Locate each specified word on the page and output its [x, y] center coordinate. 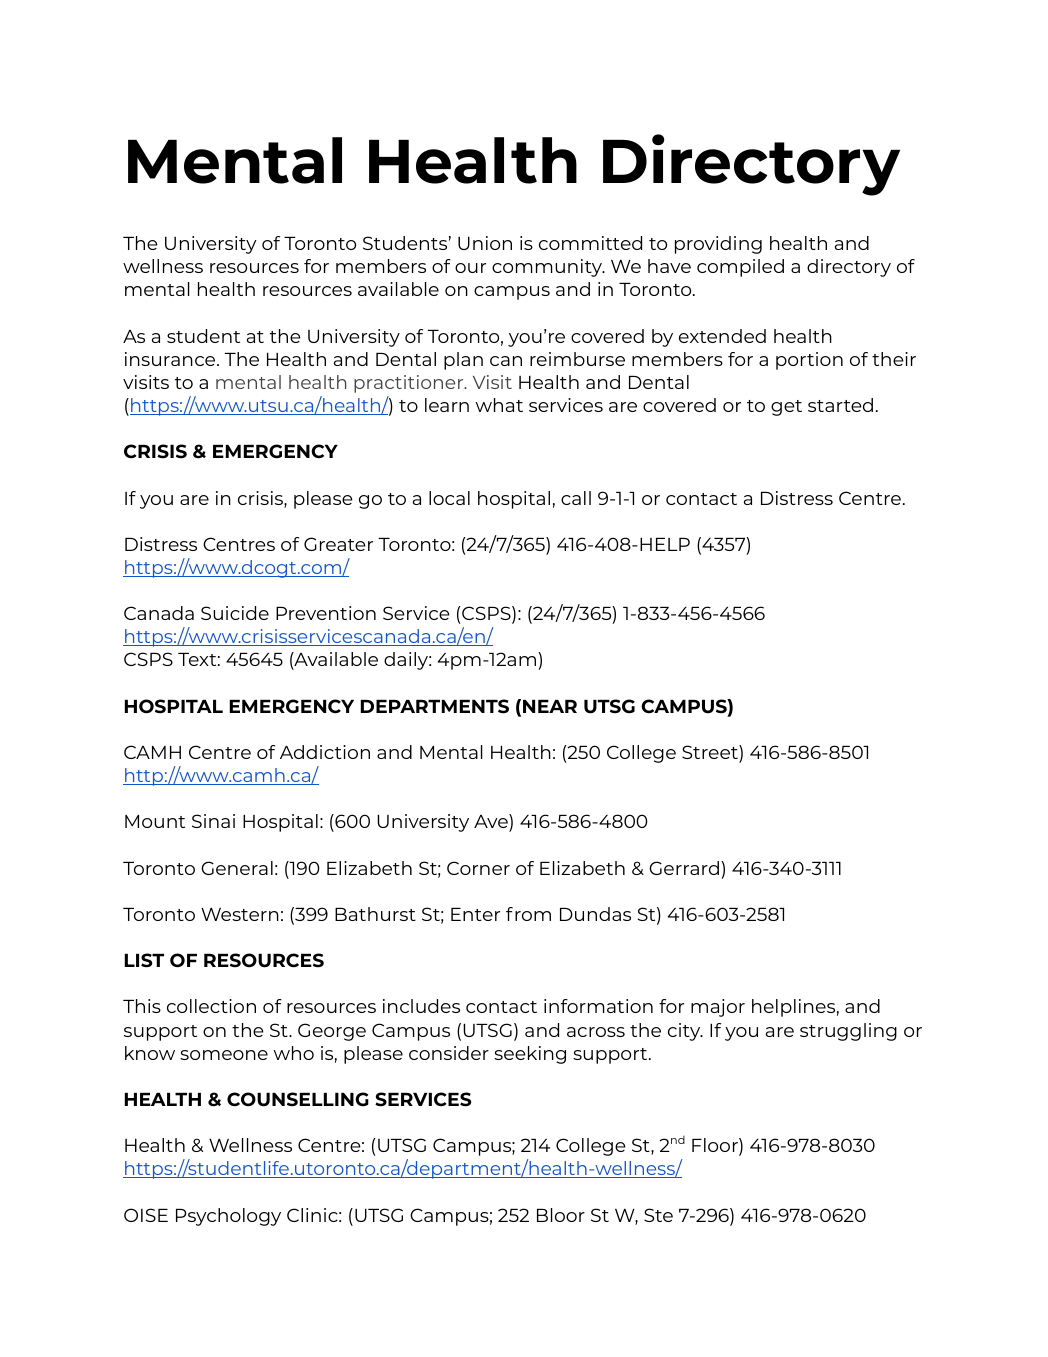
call [576, 498]
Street [711, 752]
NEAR [550, 706]
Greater [338, 544]
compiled [740, 268]
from [528, 914]
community [548, 268]
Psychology [228, 1217]
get [786, 408]
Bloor [561, 1215]
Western [240, 914]
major [718, 1008]
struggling [848, 1032]
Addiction [325, 752]
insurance [171, 359]
